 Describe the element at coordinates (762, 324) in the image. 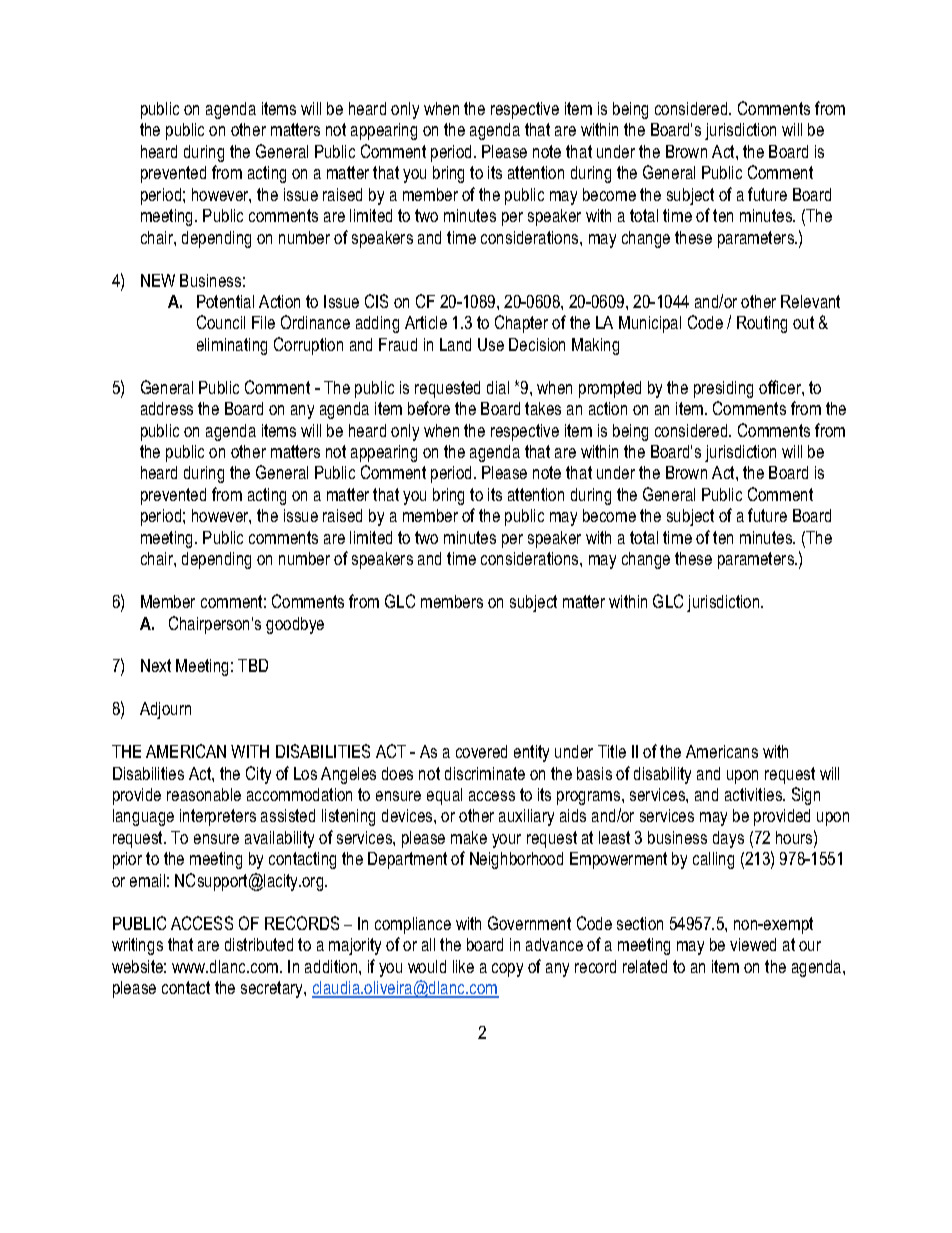

I see `Routing` at that location.
